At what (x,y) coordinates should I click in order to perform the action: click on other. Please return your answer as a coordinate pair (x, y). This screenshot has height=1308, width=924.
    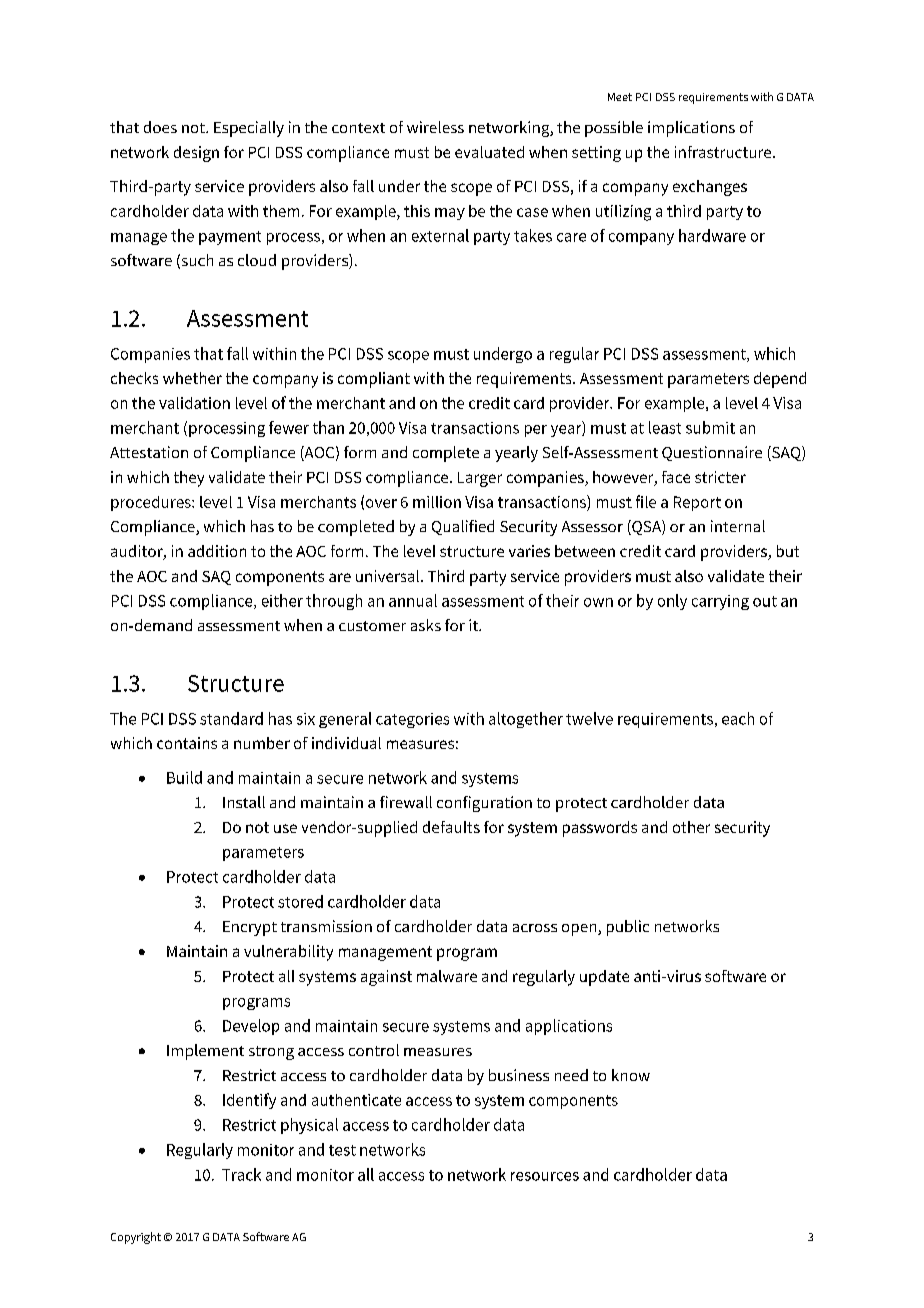
    Looking at the image, I should click on (691, 827).
